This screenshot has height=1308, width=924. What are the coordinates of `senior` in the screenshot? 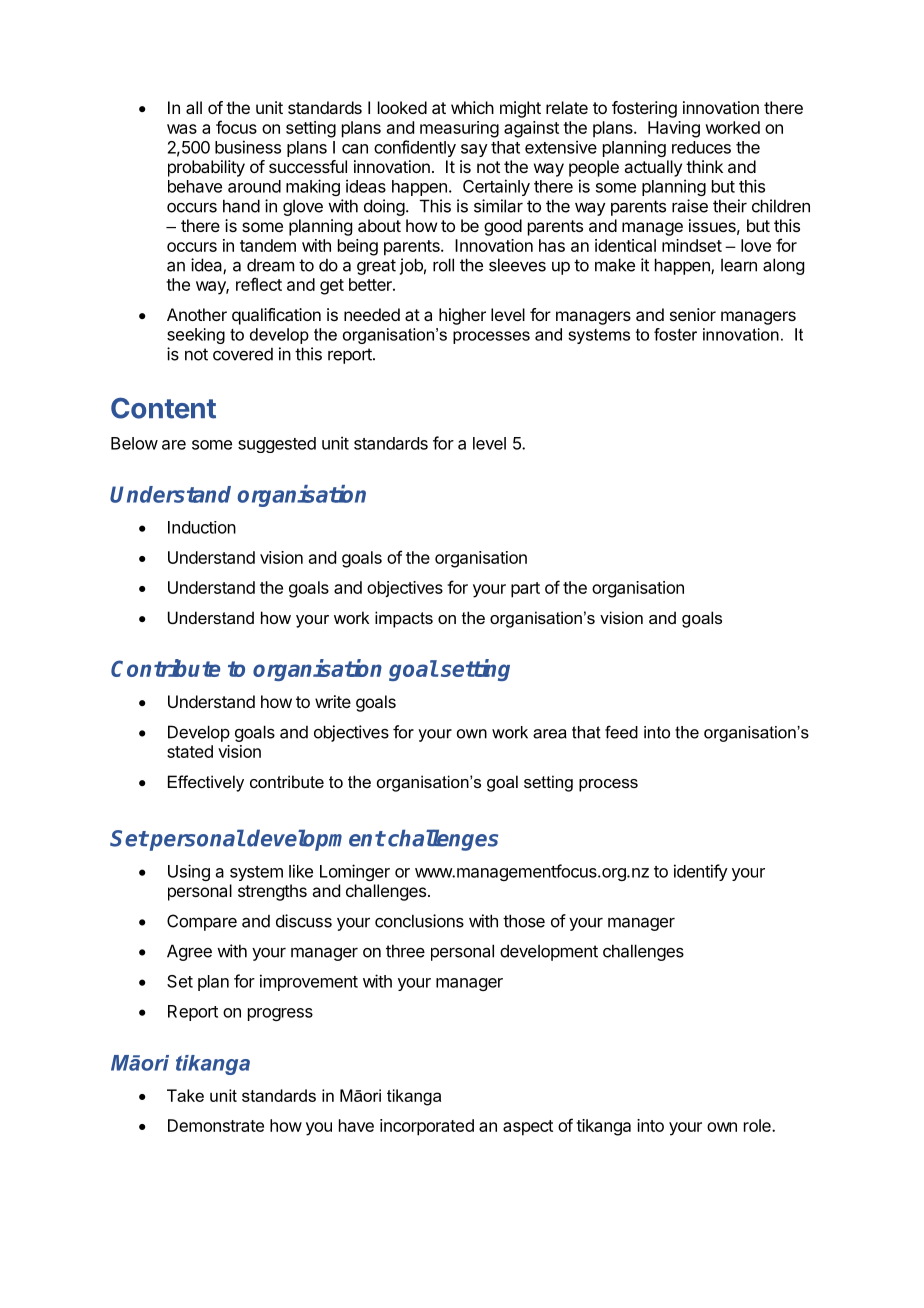 It's located at (693, 314).
